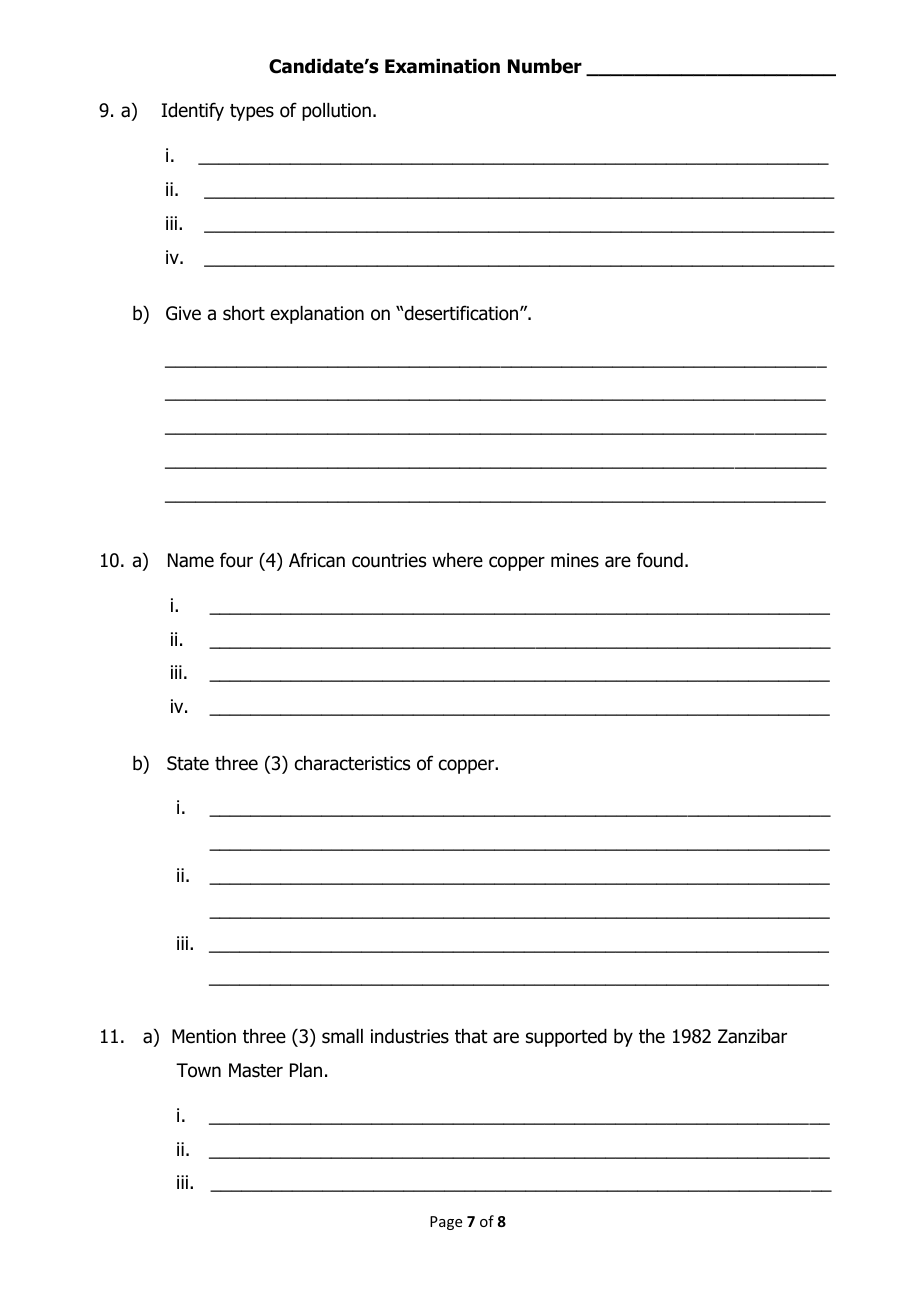  What do you see at coordinates (236, 560) in the document?
I see `four` at bounding box center [236, 560].
